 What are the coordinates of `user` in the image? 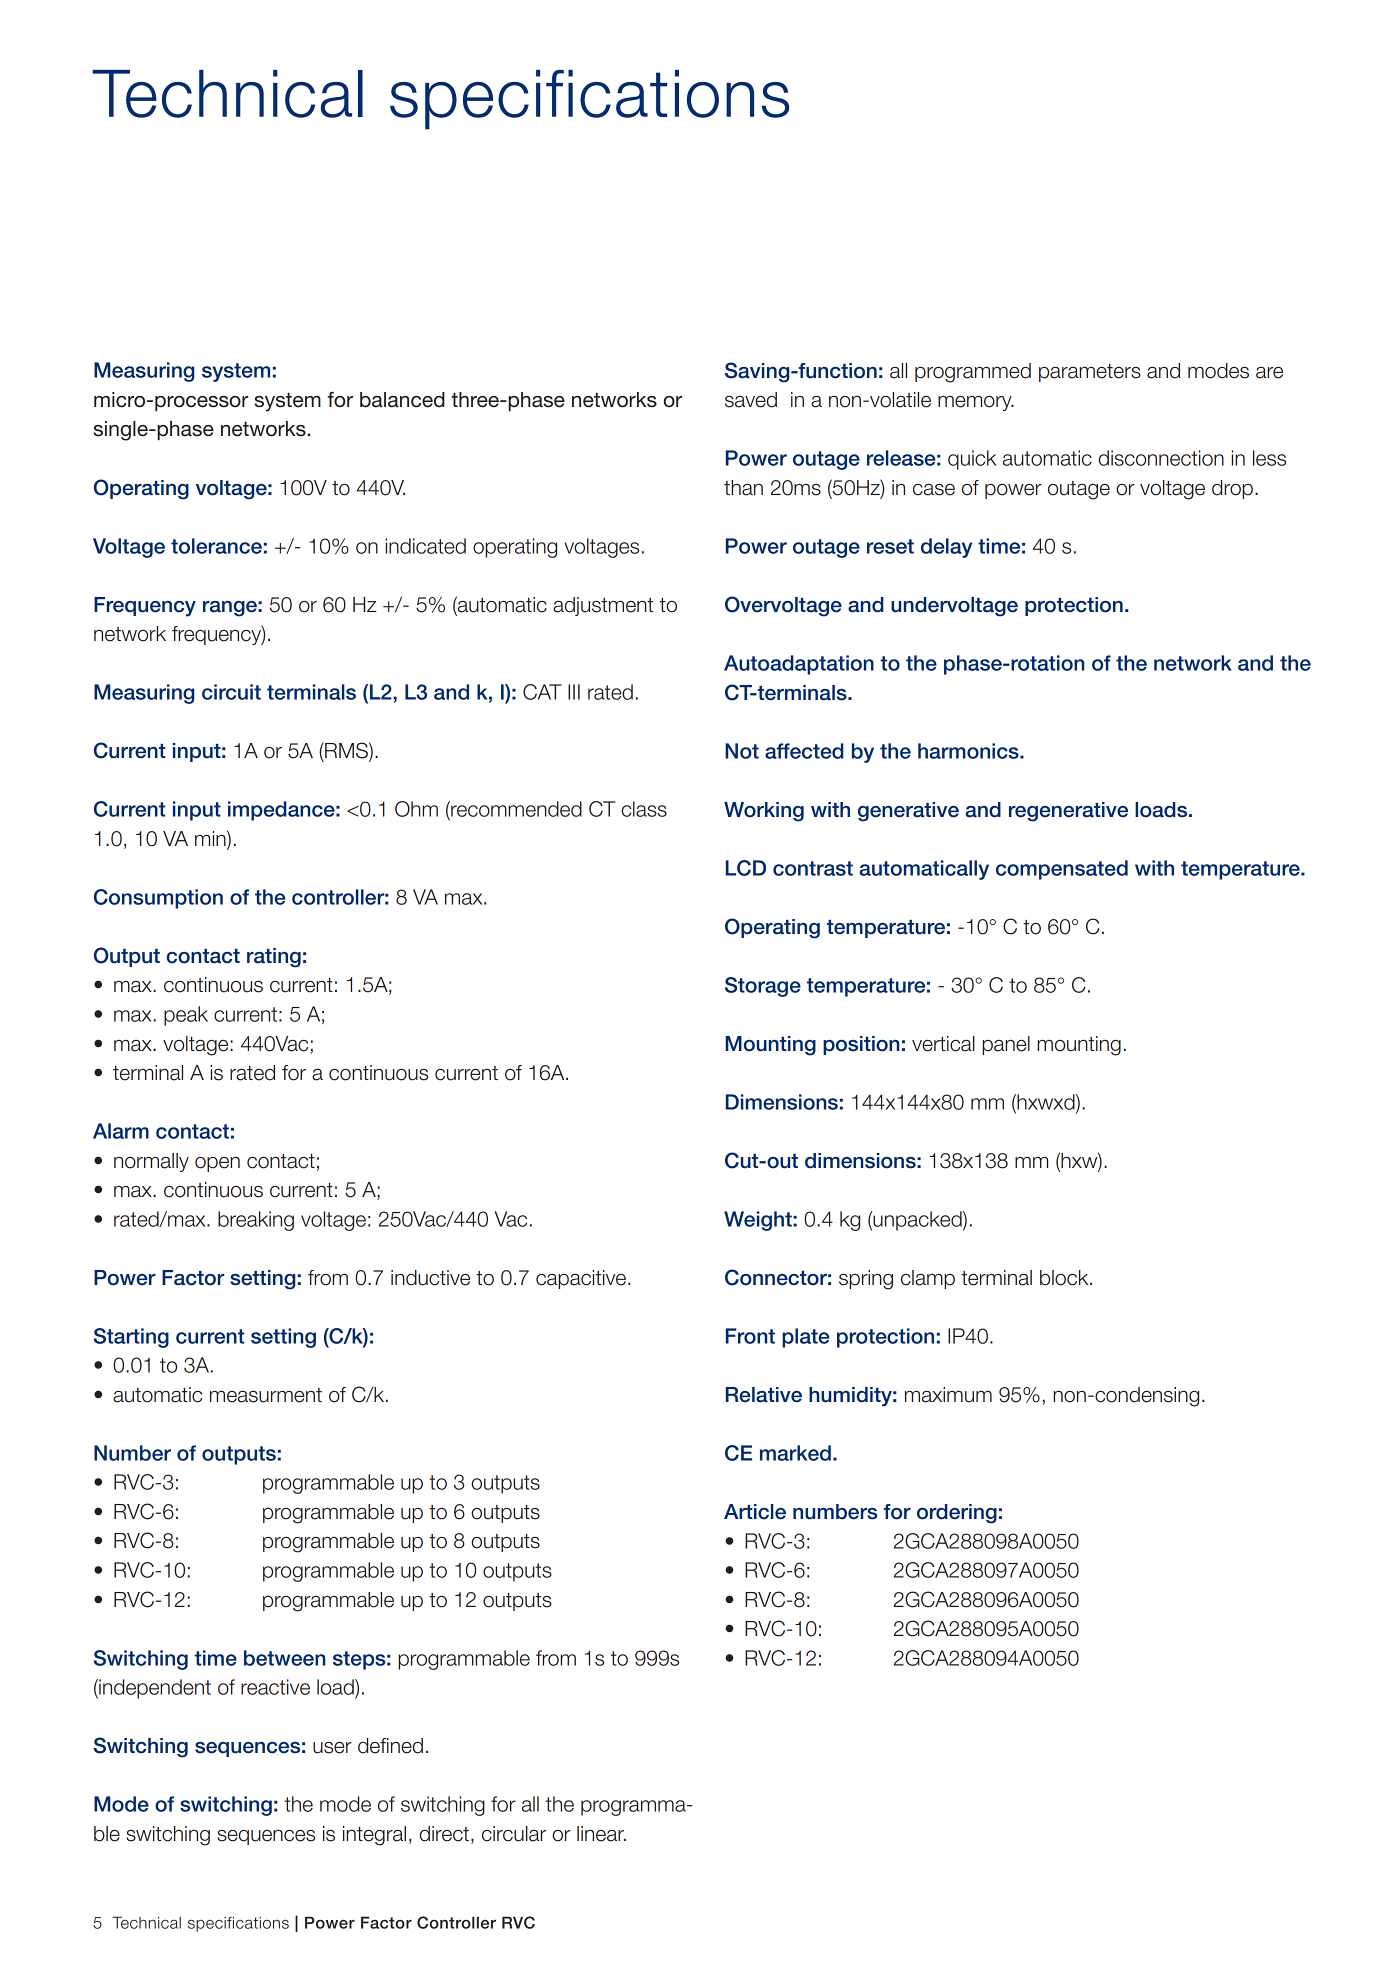 It's located at (332, 1748).
